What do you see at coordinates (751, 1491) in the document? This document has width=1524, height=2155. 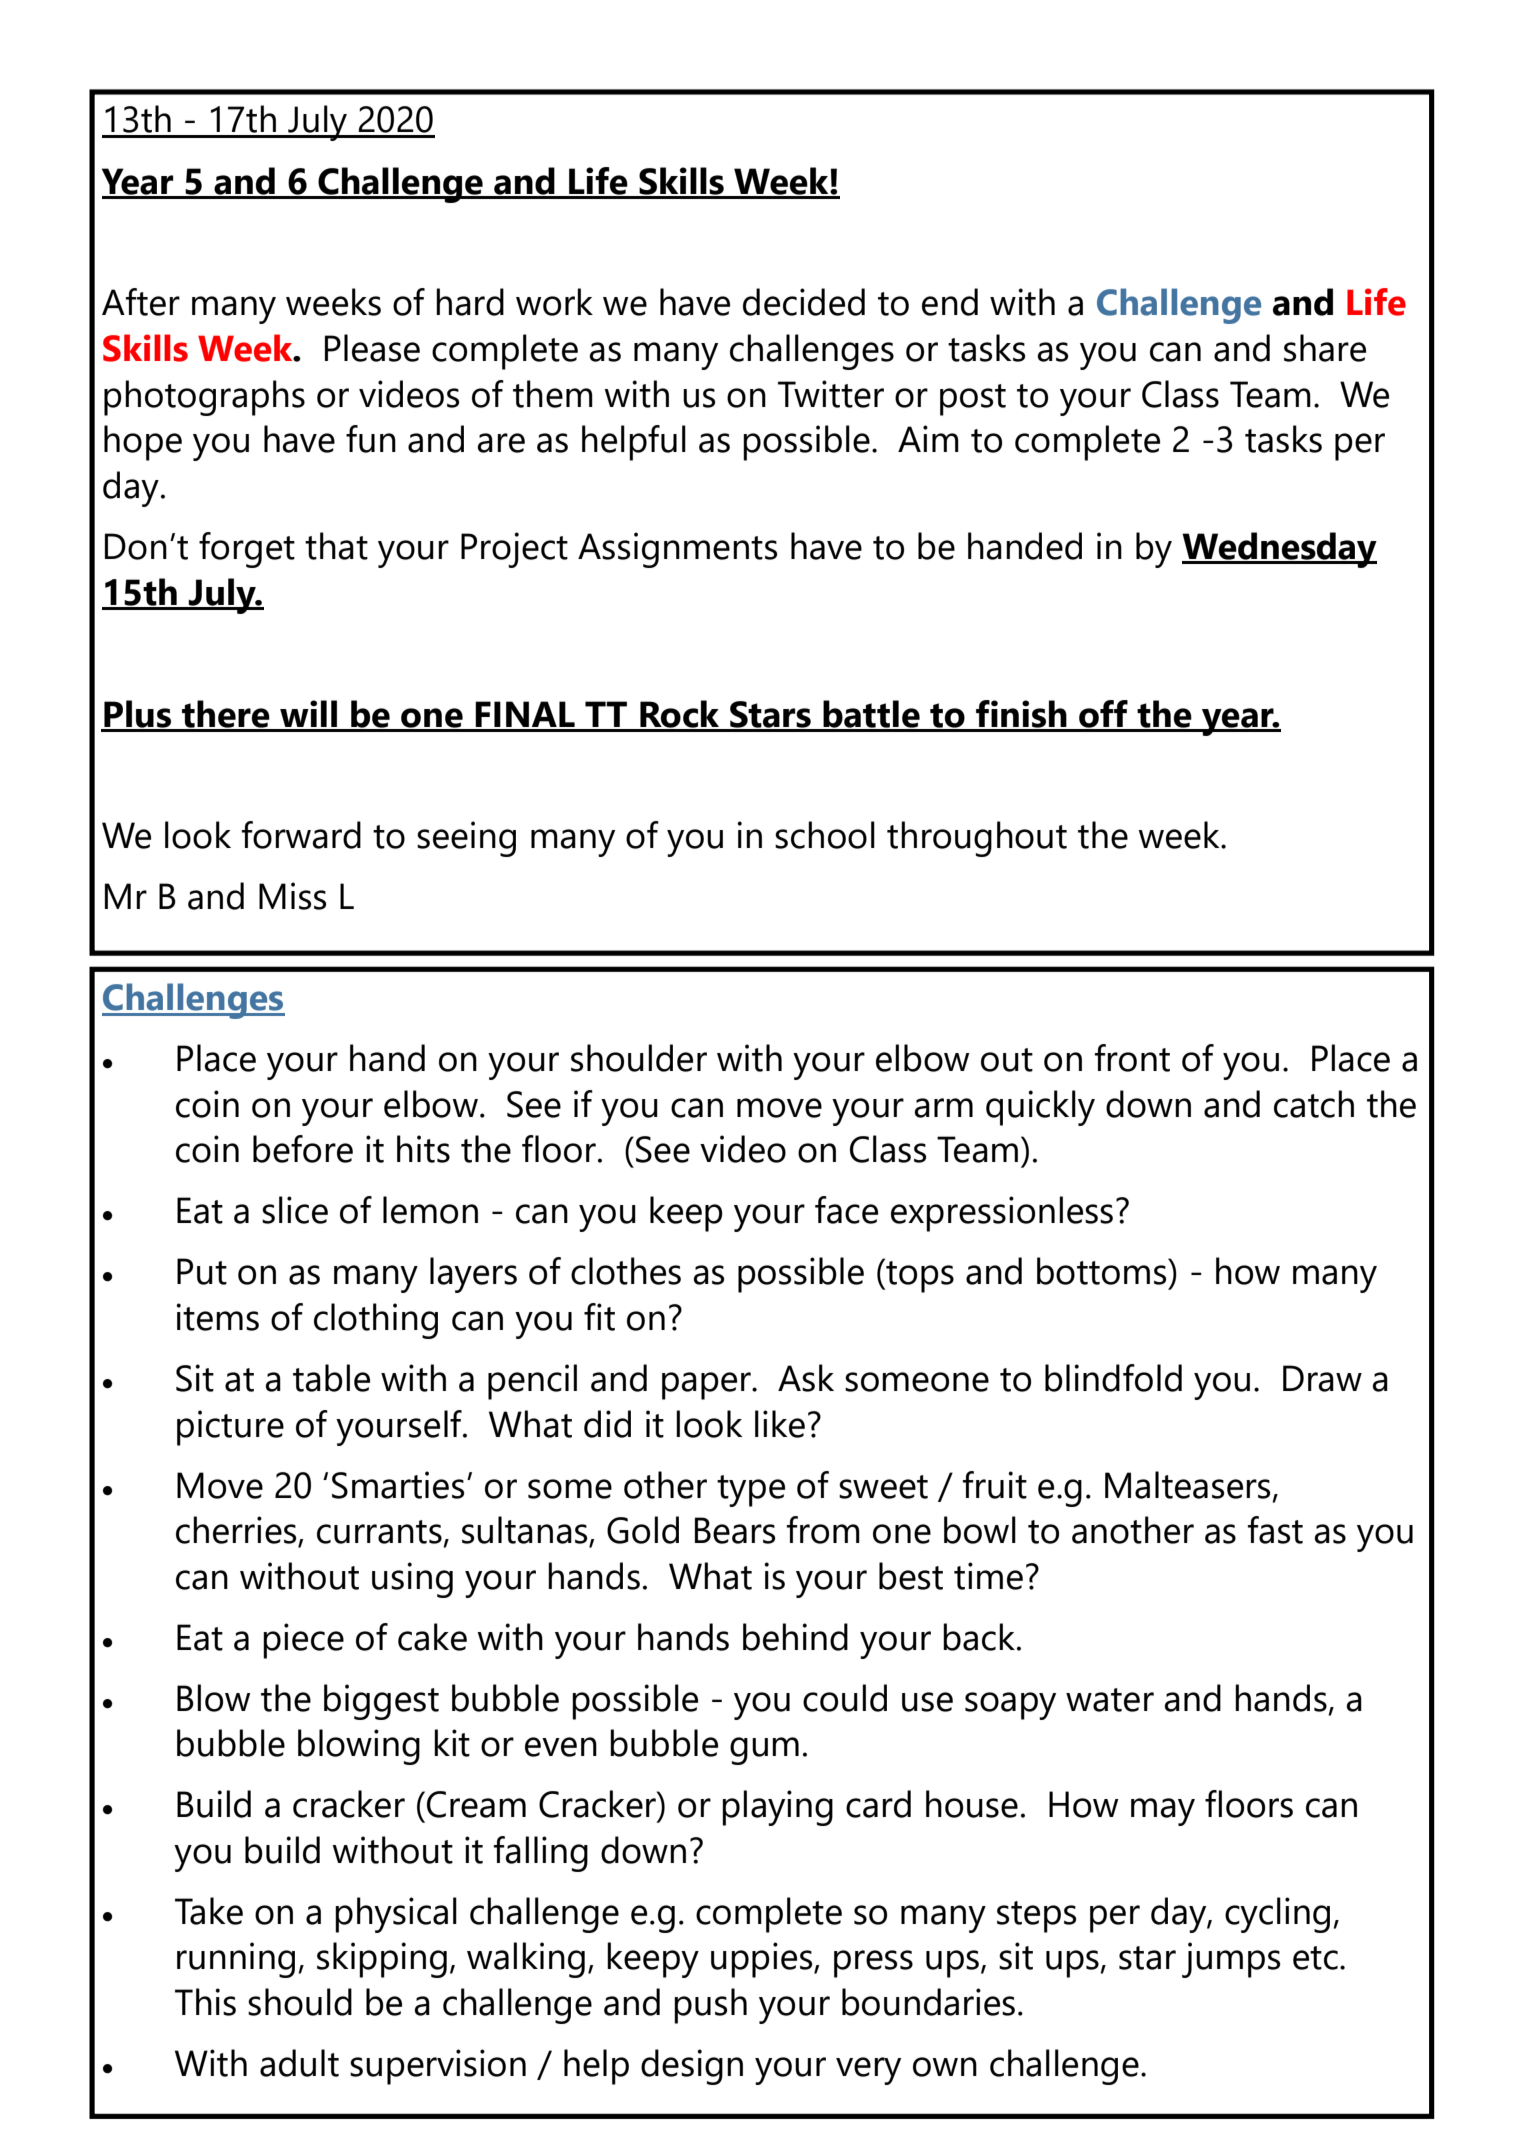 I see `type` at bounding box center [751, 1491].
